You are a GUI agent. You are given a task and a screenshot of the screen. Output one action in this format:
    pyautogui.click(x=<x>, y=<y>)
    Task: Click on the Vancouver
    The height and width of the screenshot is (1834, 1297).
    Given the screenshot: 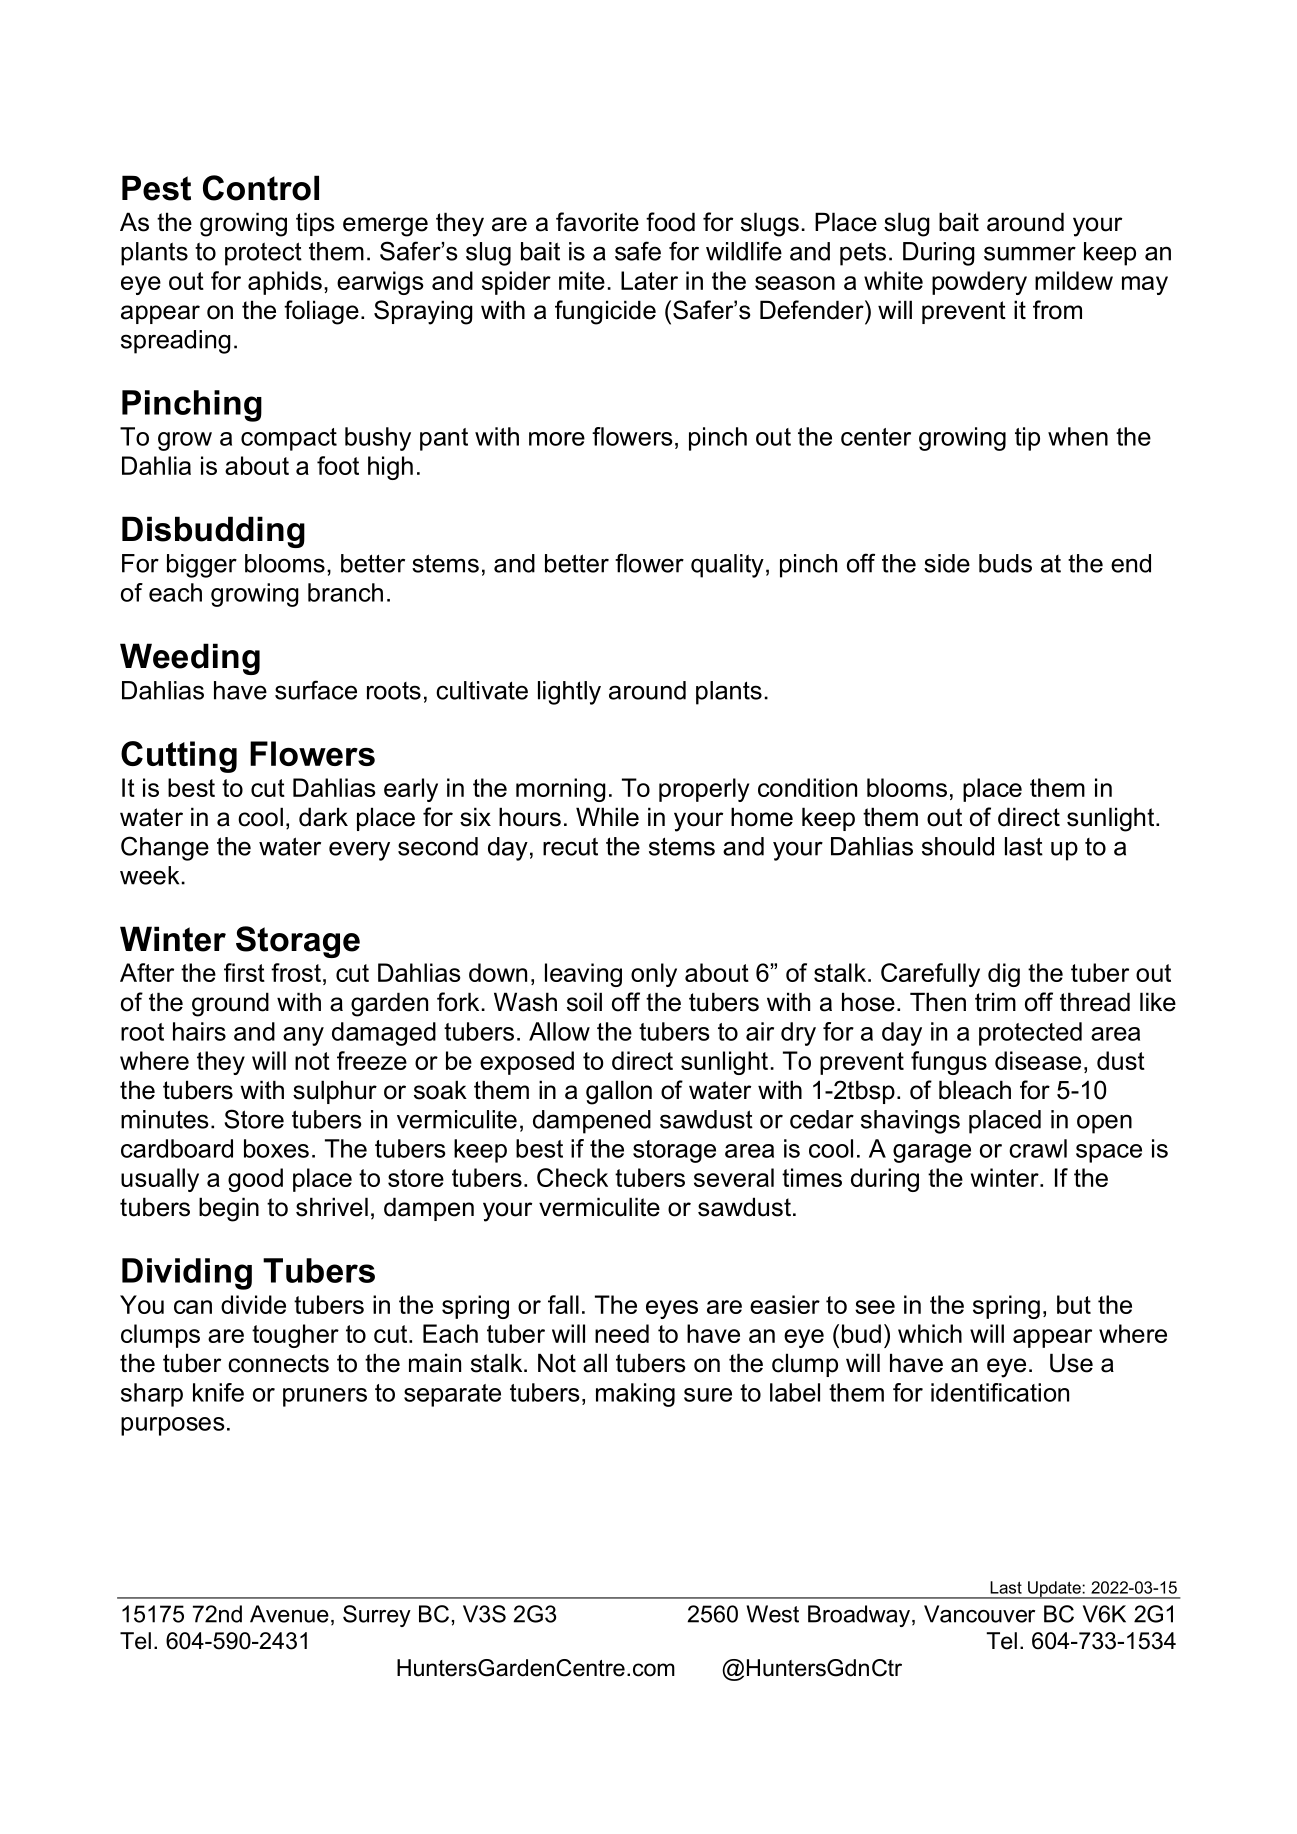 What is the action you would take?
    pyautogui.click(x=979, y=1614)
